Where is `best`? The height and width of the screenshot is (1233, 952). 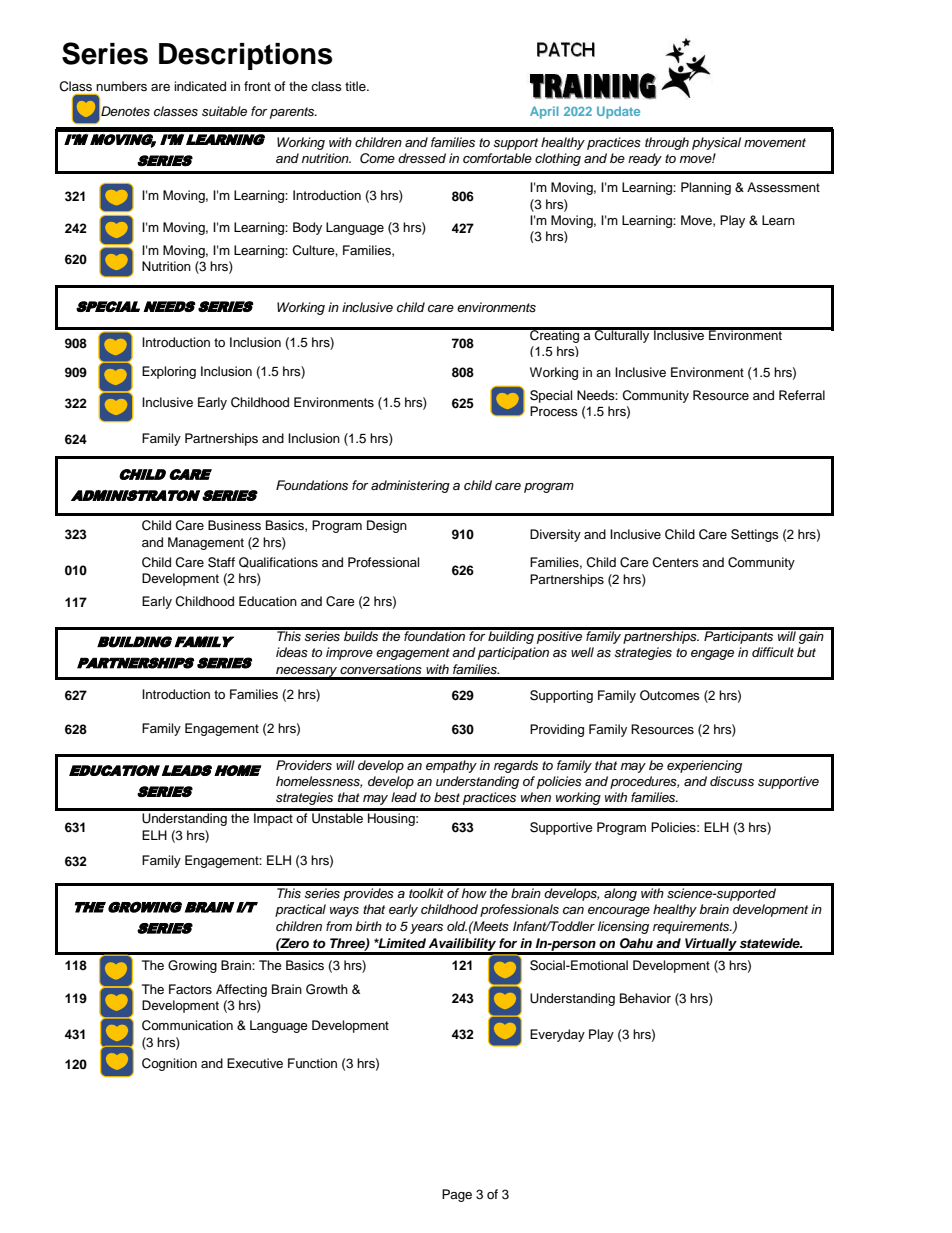
best is located at coordinates (447, 797).
